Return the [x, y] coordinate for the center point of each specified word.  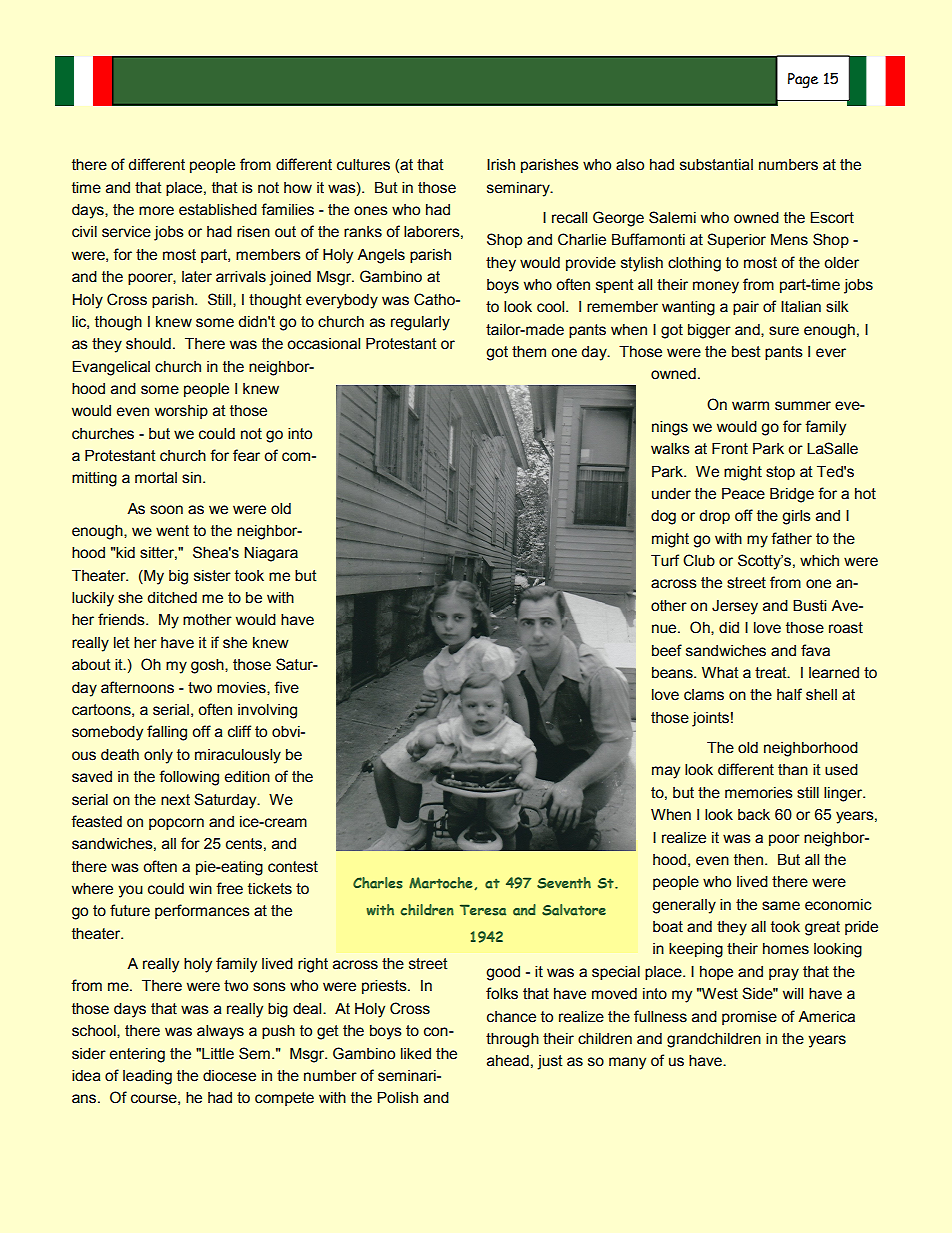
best [746, 352]
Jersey [735, 607]
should [148, 344]
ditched [172, 598]
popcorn [176, 824]
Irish [501, 165]
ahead [508, 1061]
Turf [665, 560]
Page [803, 80]
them [529, 352]
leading [147, 1077]
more [156, 211]
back [754, 815]
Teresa [483, 910]
